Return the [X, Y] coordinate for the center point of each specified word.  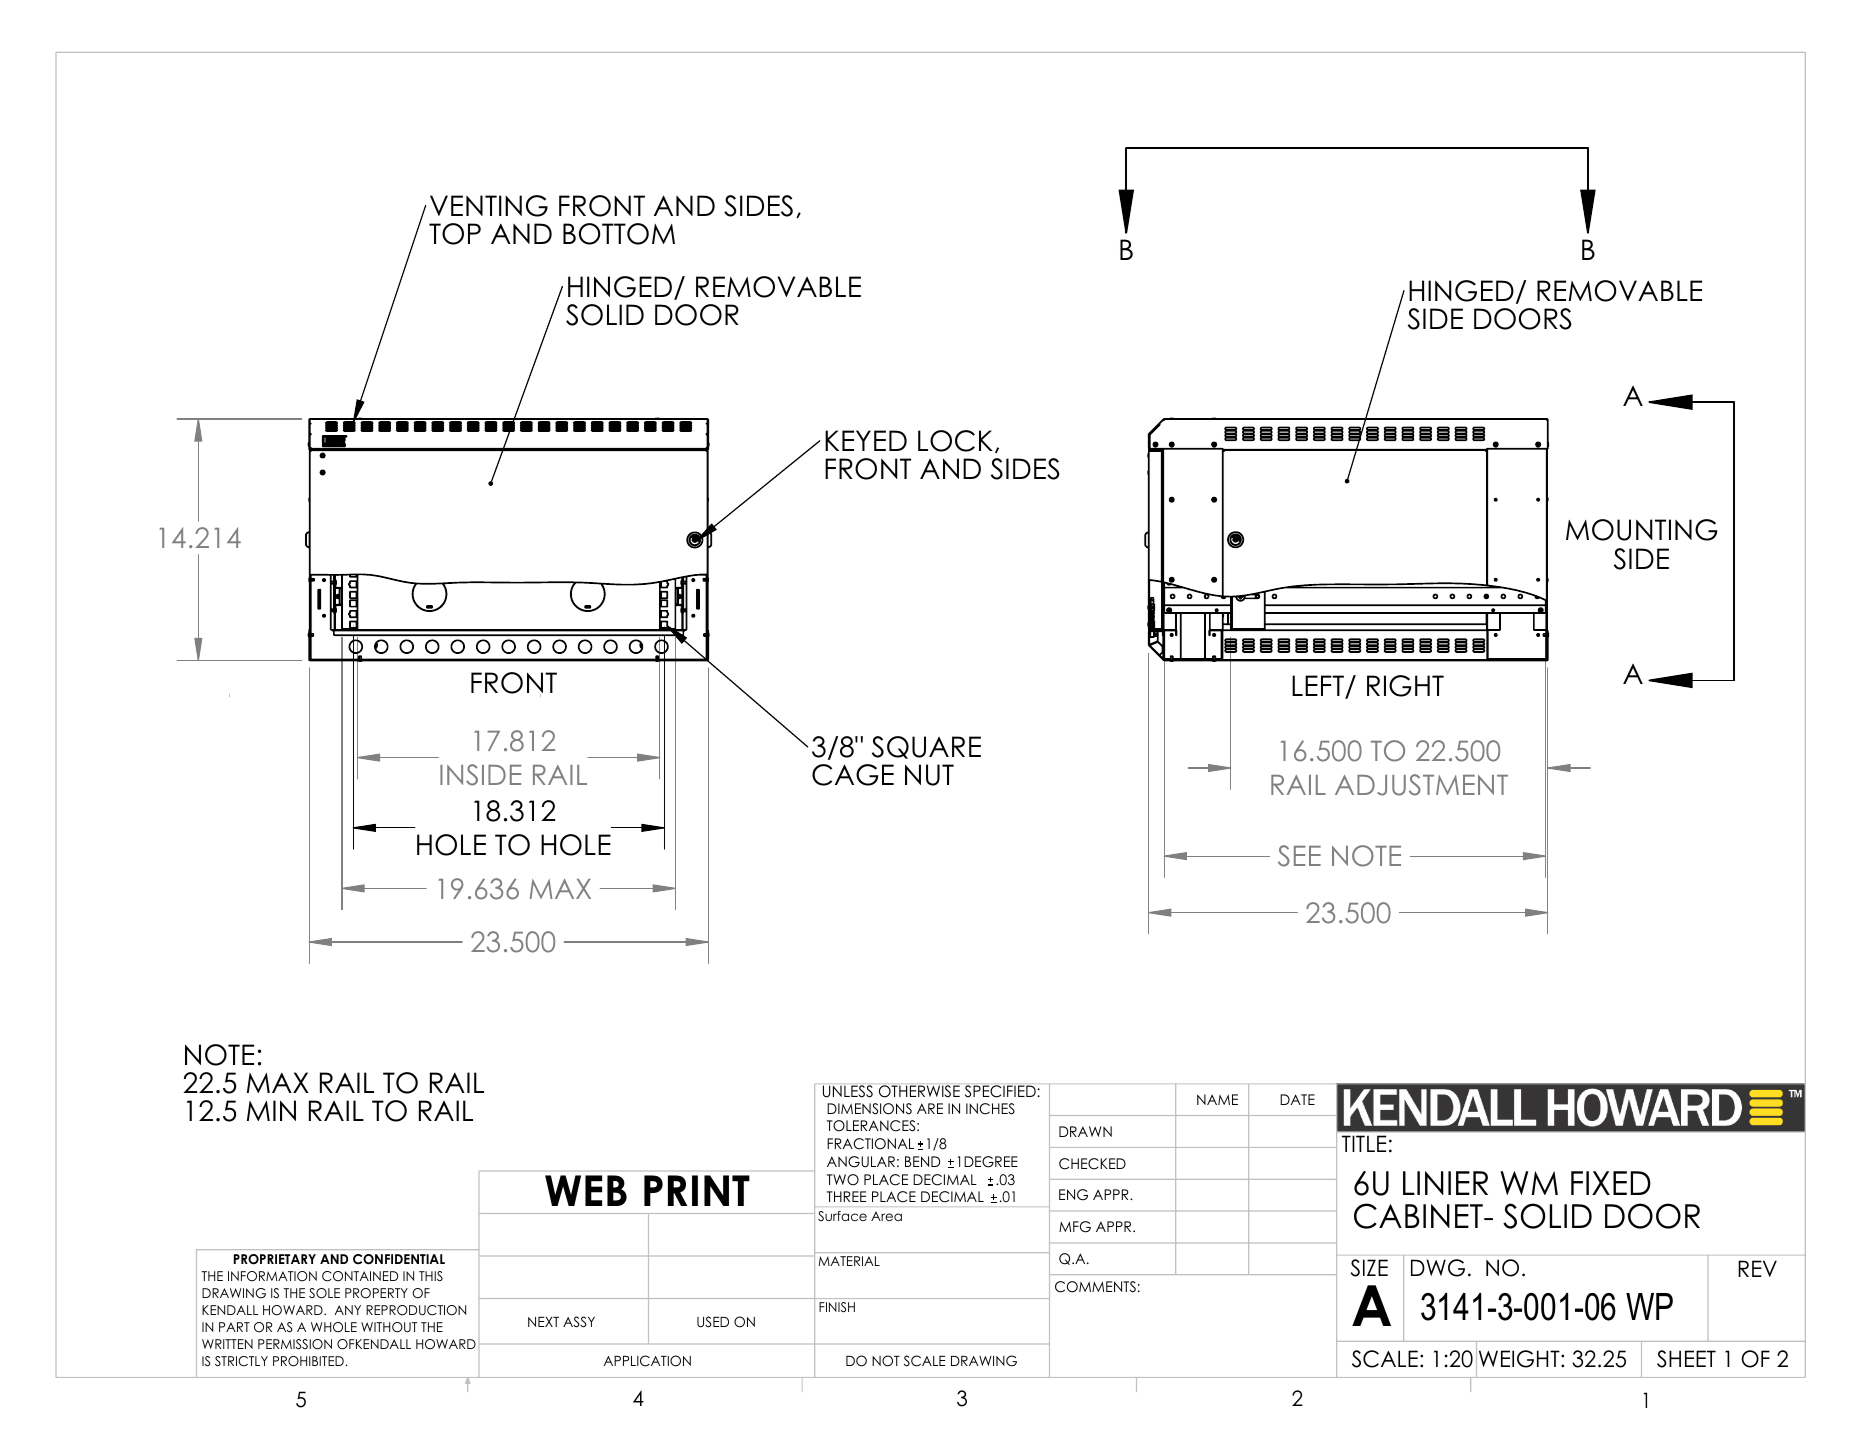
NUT [929, 775]
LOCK [955, 441]
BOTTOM [619, 234]
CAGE [853, 775]
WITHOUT [389, 1327]
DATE [1297, 1099]
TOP [455, 234]
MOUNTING [1641, 530]
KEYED [866, 440]
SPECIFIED [1001, 1091]
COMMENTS [1095, 1287]
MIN [271, 1110]
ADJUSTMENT [1421, 785]
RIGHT [1405, 686]
